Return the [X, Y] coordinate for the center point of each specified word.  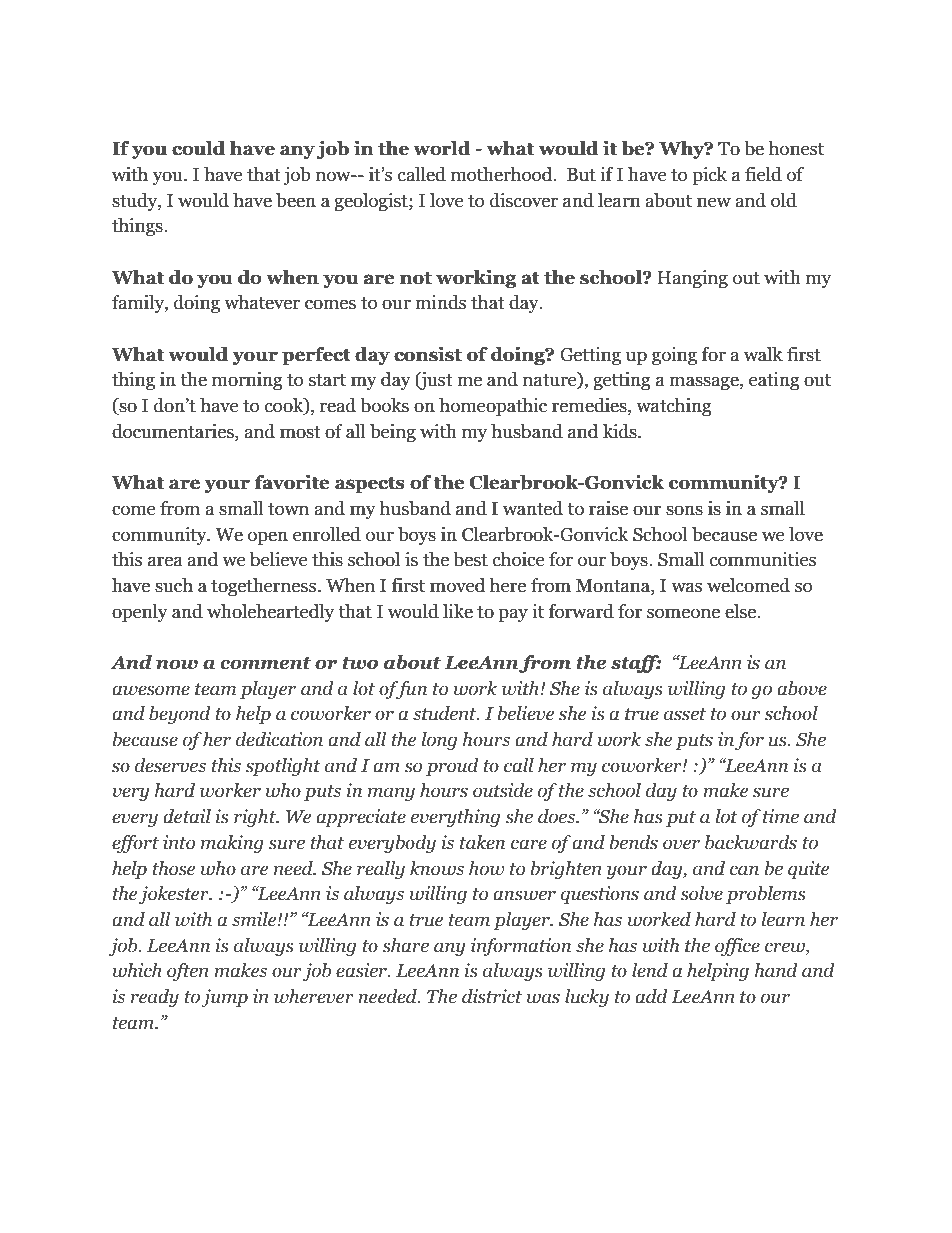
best [470, 559]
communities [763, 559]
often [188, 972]
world [442, 148]
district [492, 996]
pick [709, 176]
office [737, 947]
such [174, 585]
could [198, 148]
